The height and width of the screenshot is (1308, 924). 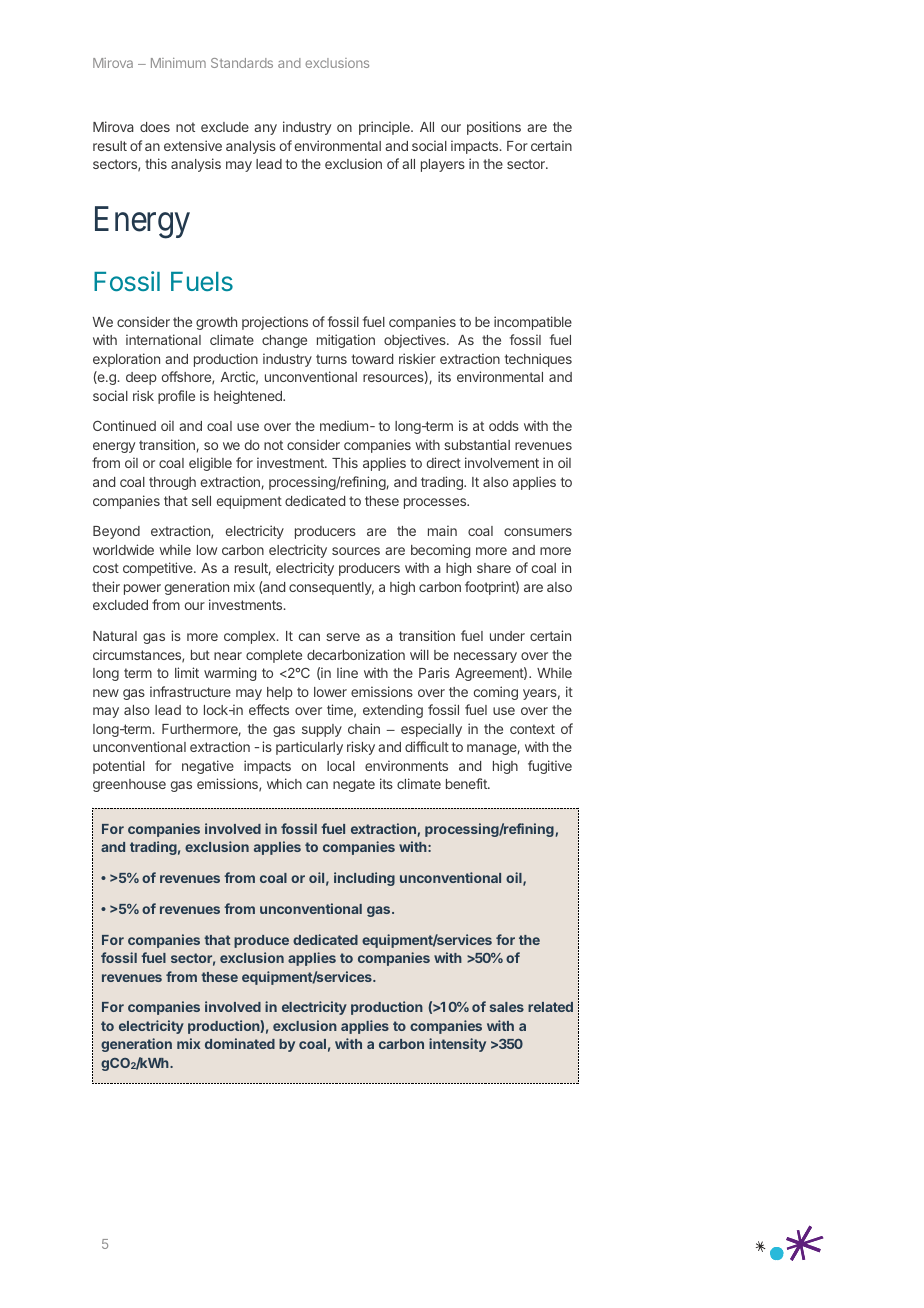 What do you see at coordinates (346, 341) in the screenshot?
I see `mitigation` at bounding box center [346, 341].
